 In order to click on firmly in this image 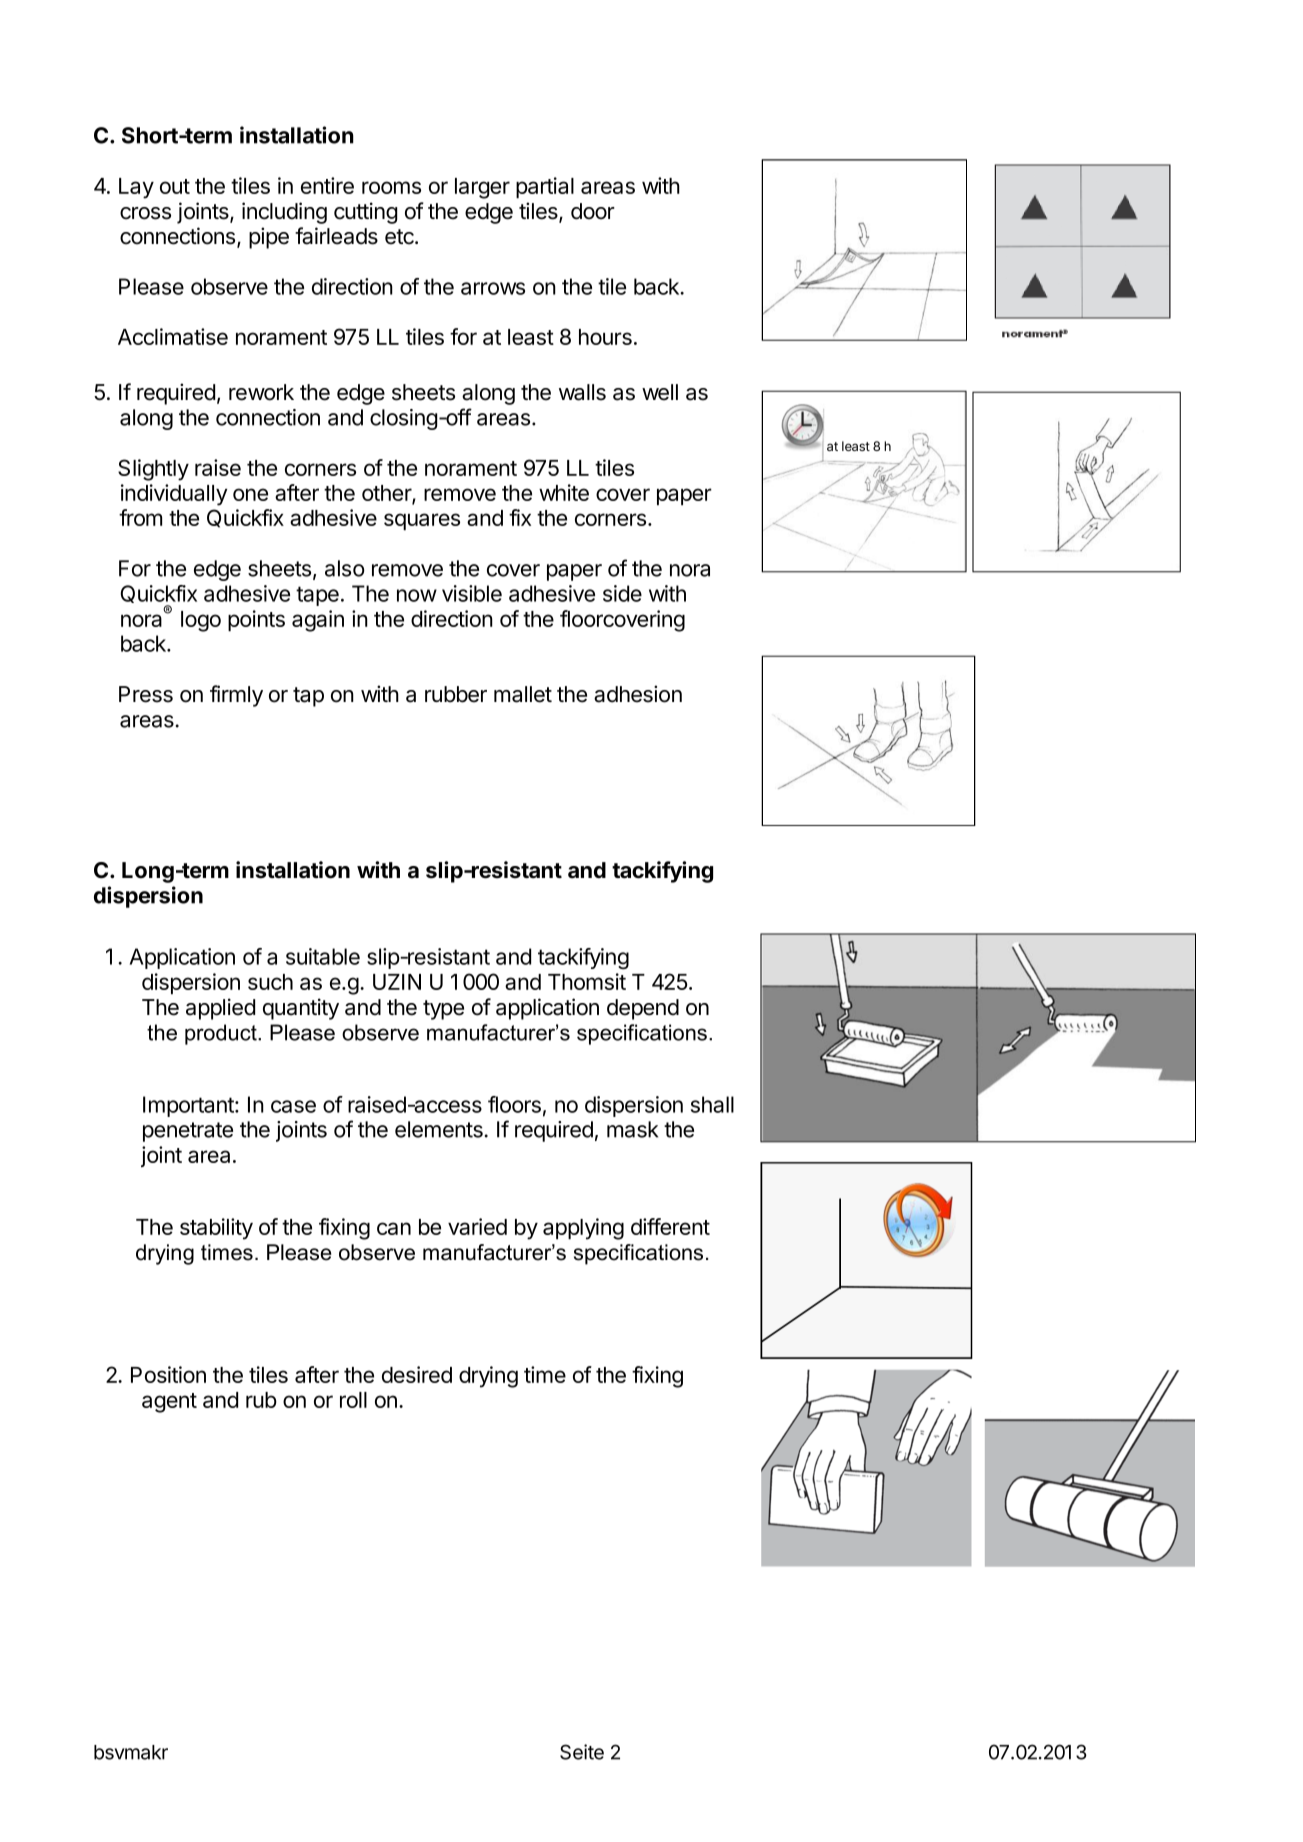, I will do `click(236, 696)`.
